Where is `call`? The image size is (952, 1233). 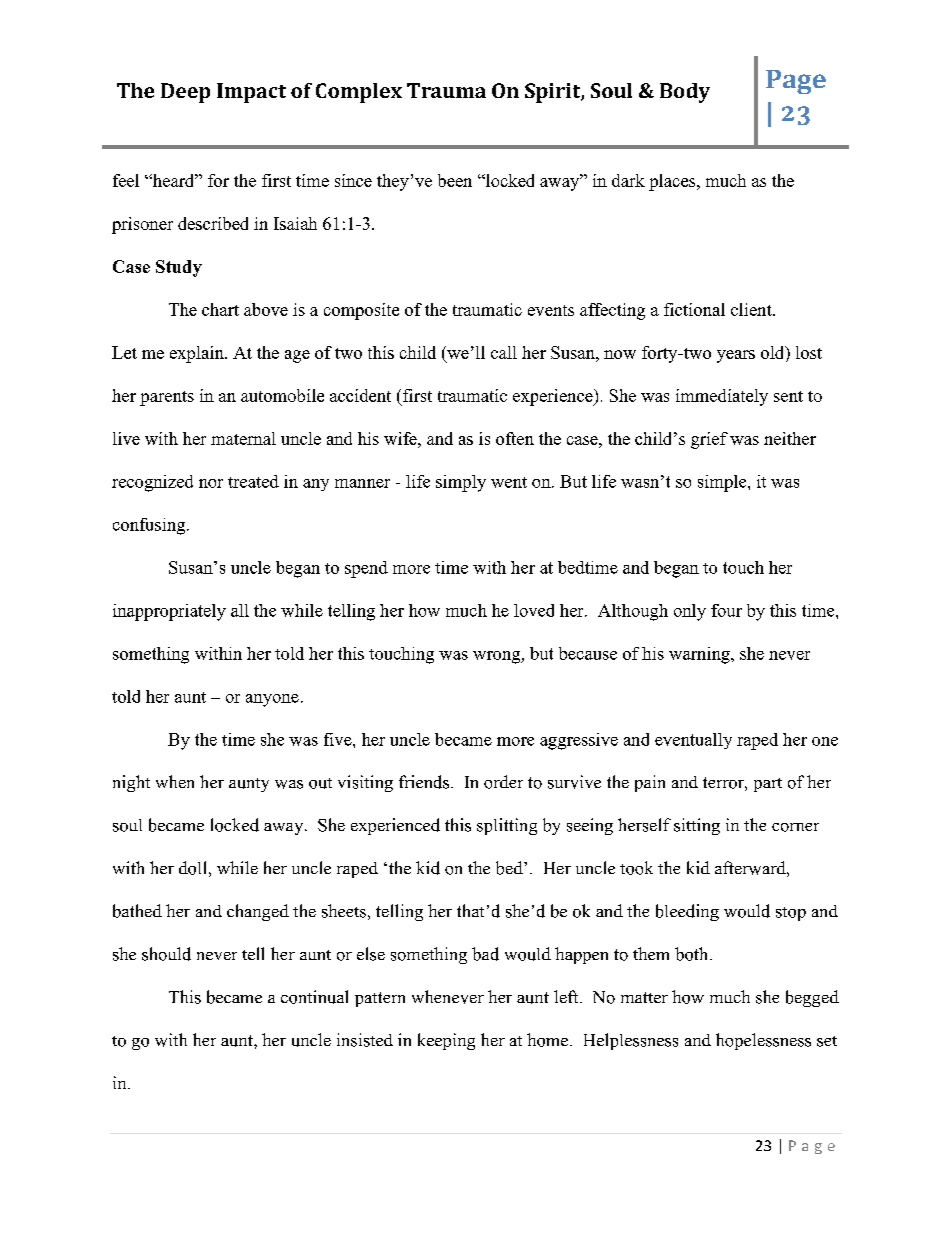
call is located at coordinates (504, 352).
